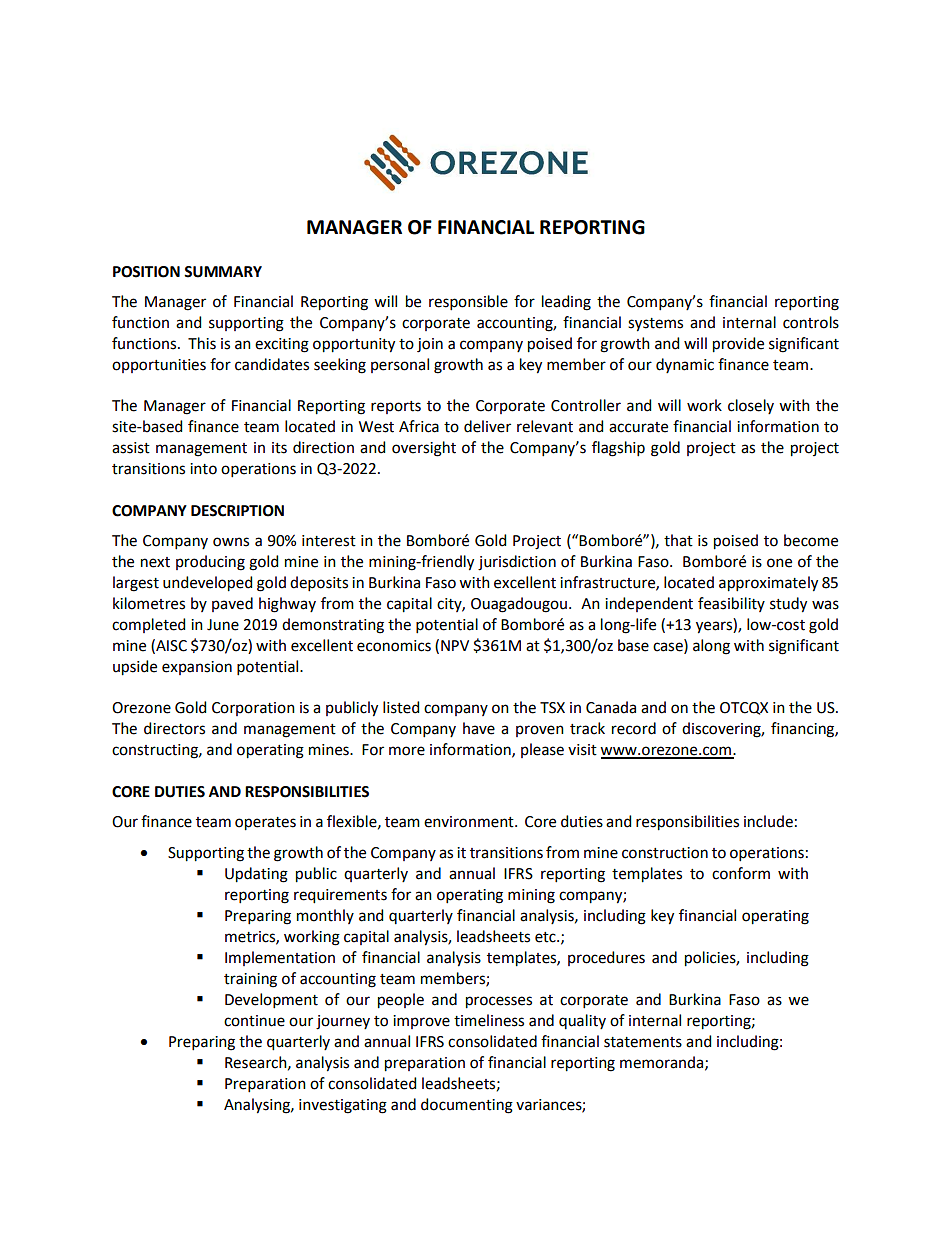  Describe the element at coordinates (468, 302) in the image. I see `responsible` at that location.
